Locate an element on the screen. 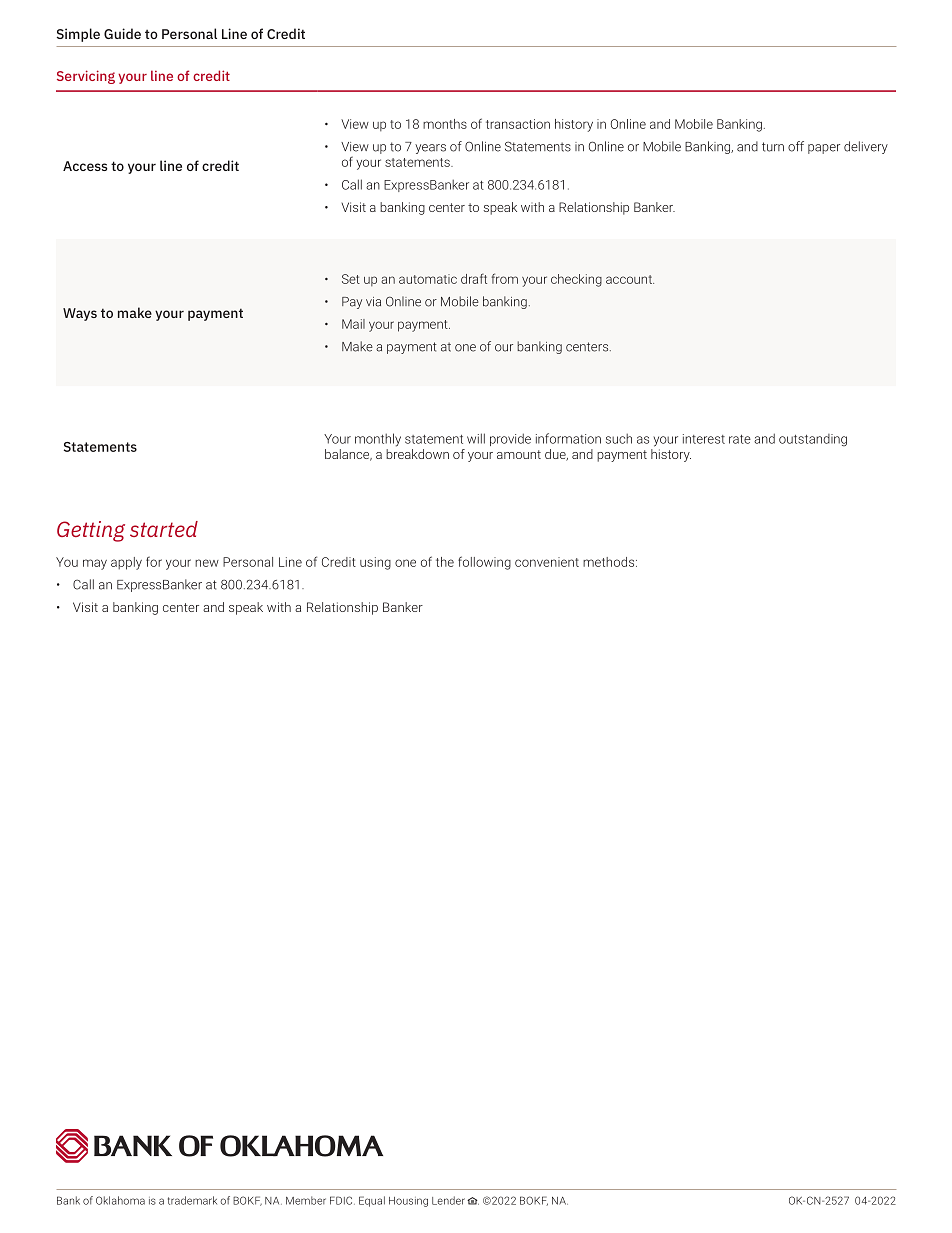  trademark is located at coordinates (192, 1200).
